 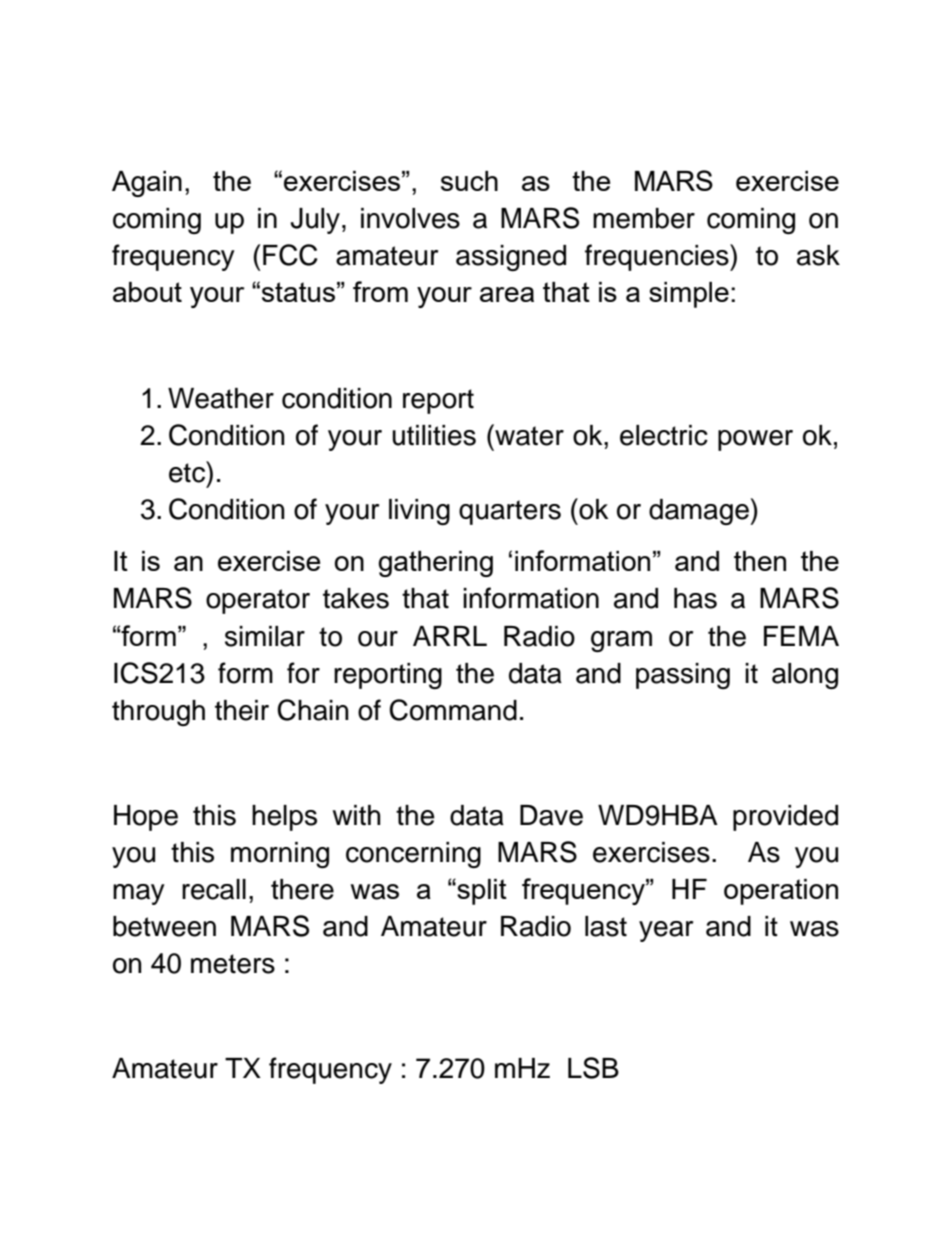 What do you see at coordinates (469, 181) in the screenshot?
I see `such` at bounding box center [469, 181].
